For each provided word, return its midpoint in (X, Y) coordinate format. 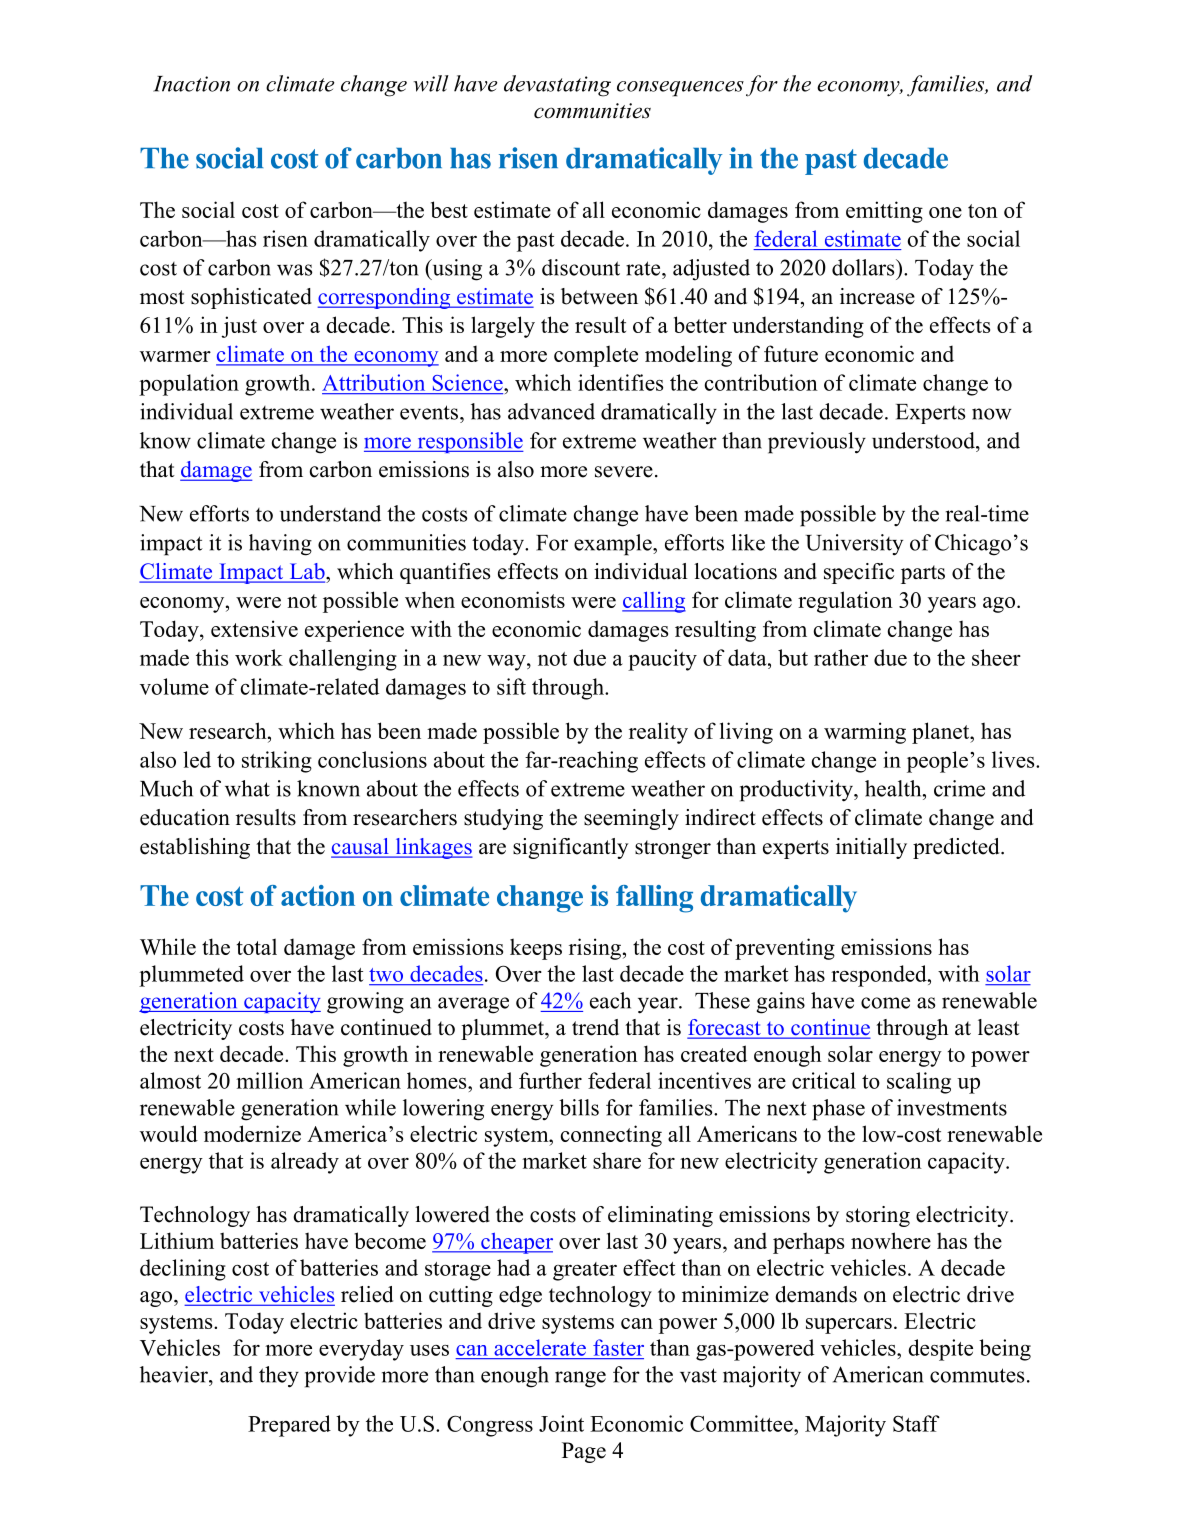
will (431, 83)
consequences (680, 89)
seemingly (631, 819)
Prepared (289, 1426)
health (894, 788)
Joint (561, 1423)
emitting (884, 212)
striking (277, 762)
